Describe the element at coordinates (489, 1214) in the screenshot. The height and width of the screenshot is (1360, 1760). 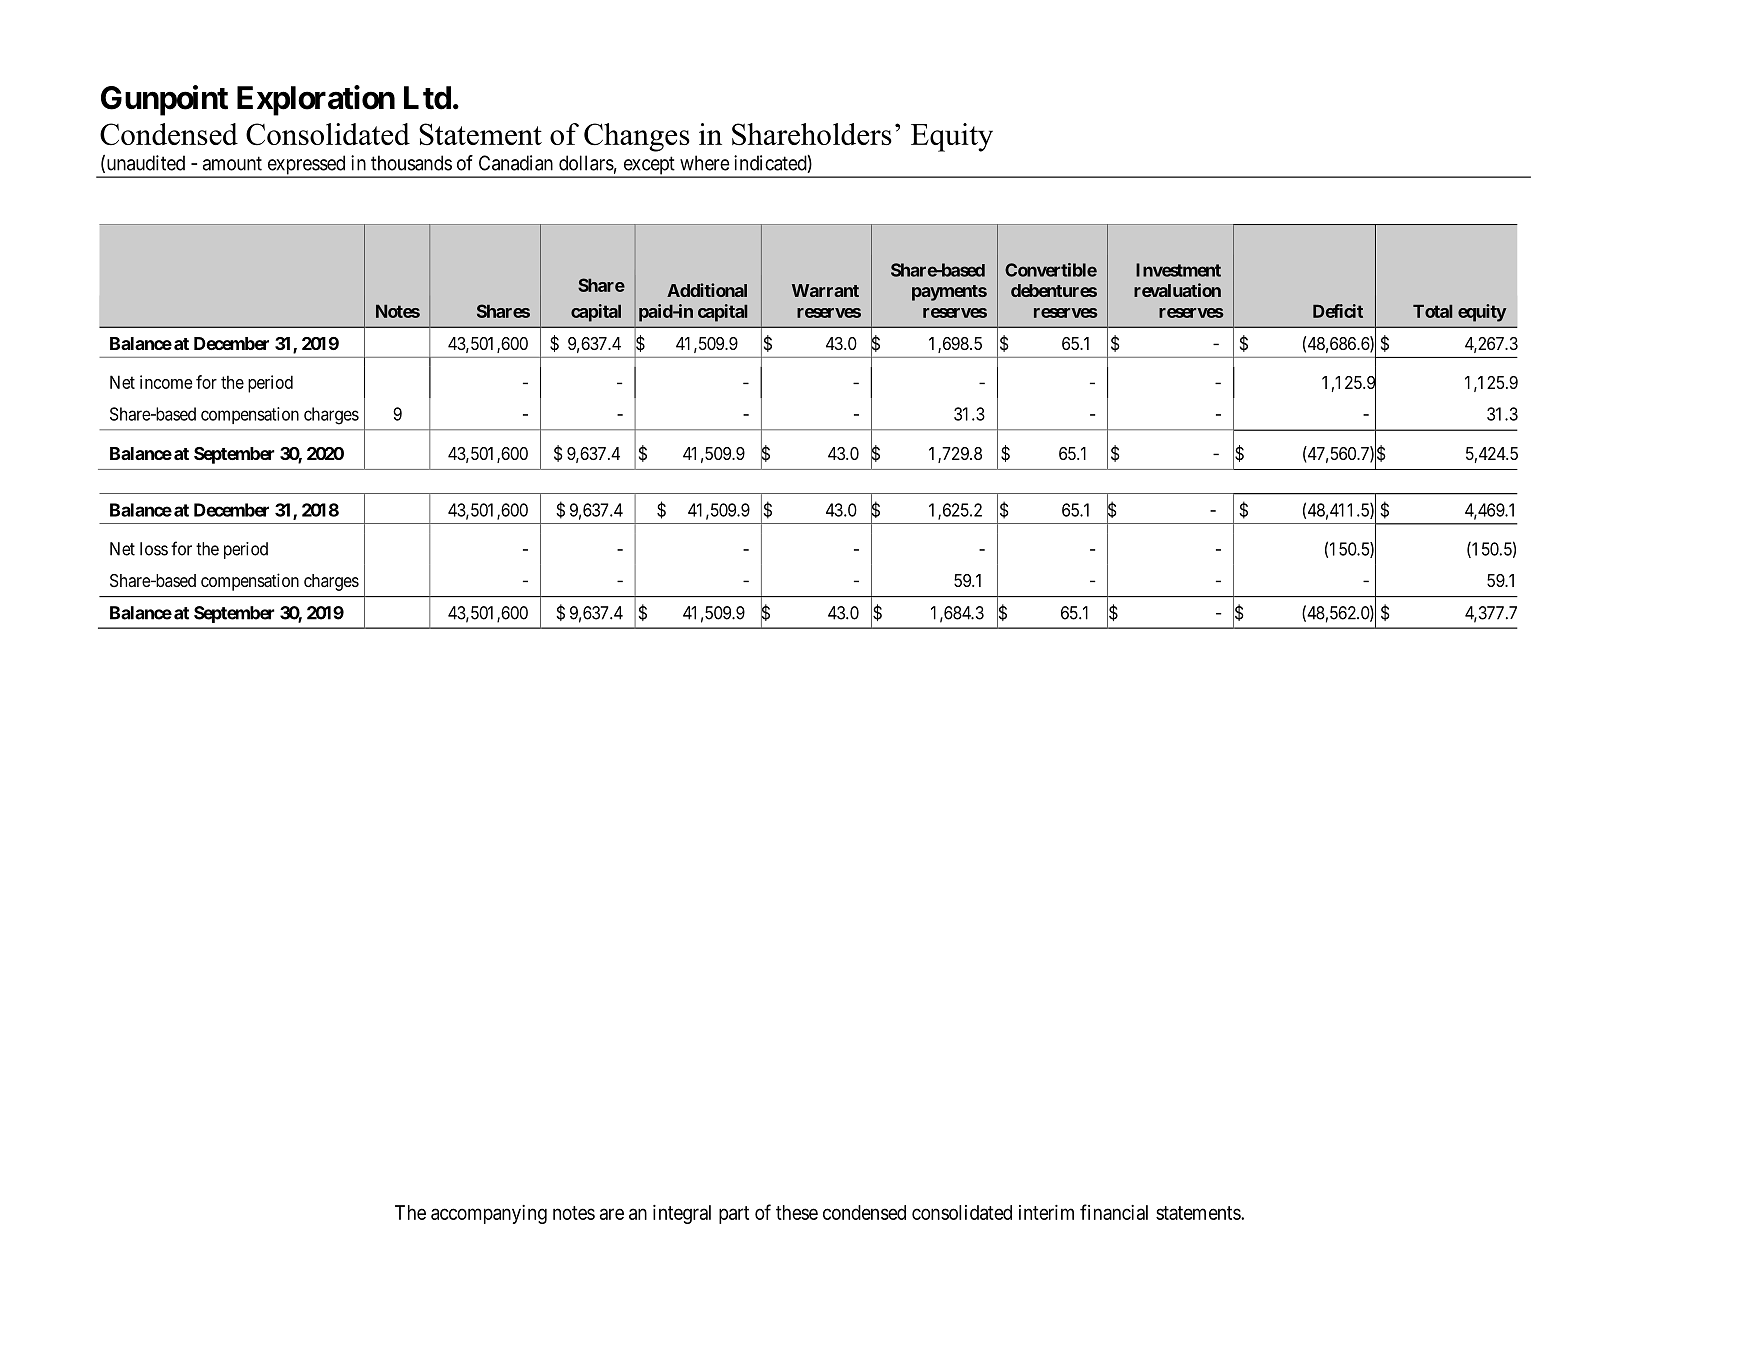
I see `accompanying` at that location.
